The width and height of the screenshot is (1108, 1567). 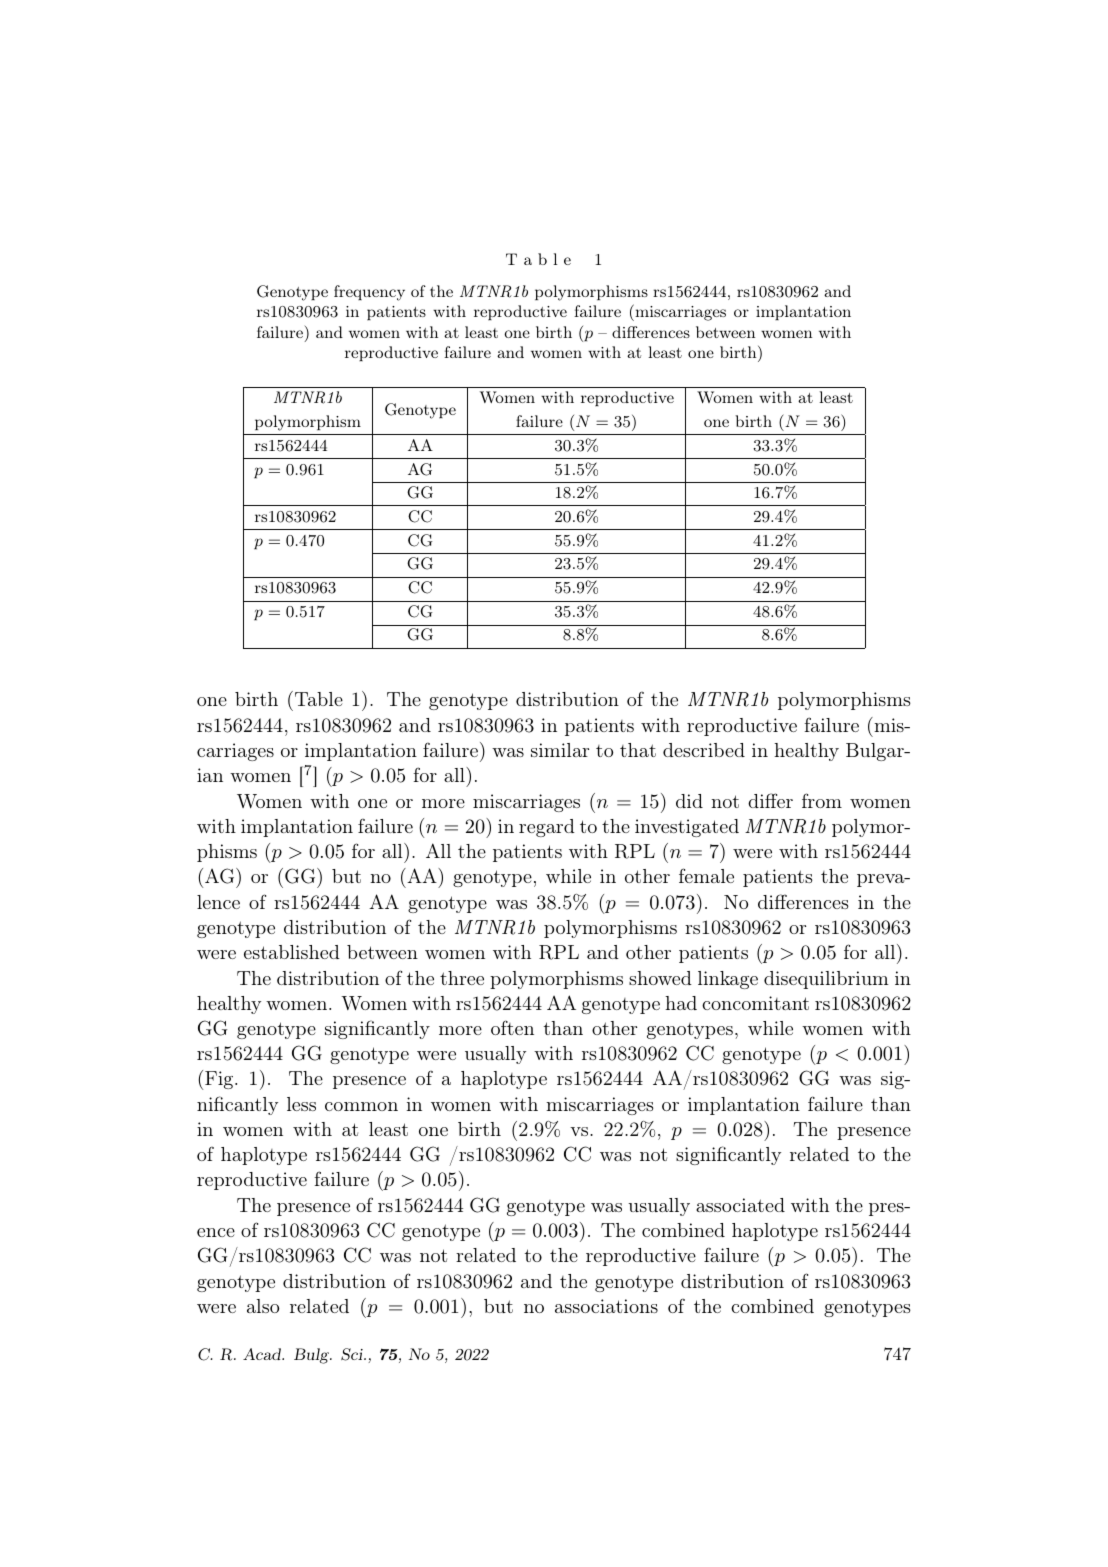 I want to click on frequency, so click(x=369, y=293).
